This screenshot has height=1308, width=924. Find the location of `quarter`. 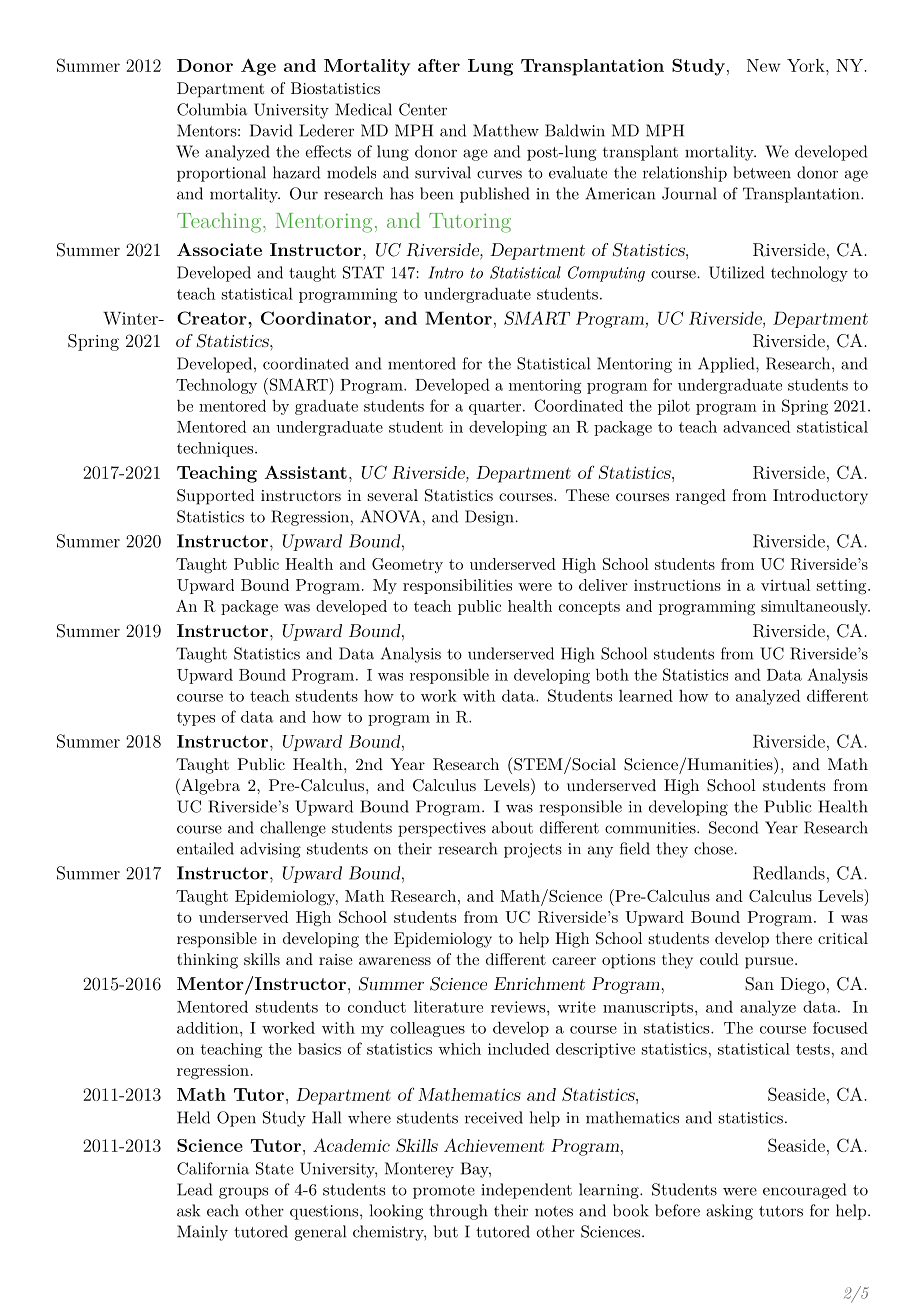

quarter is located at coordinates (495, 408).
